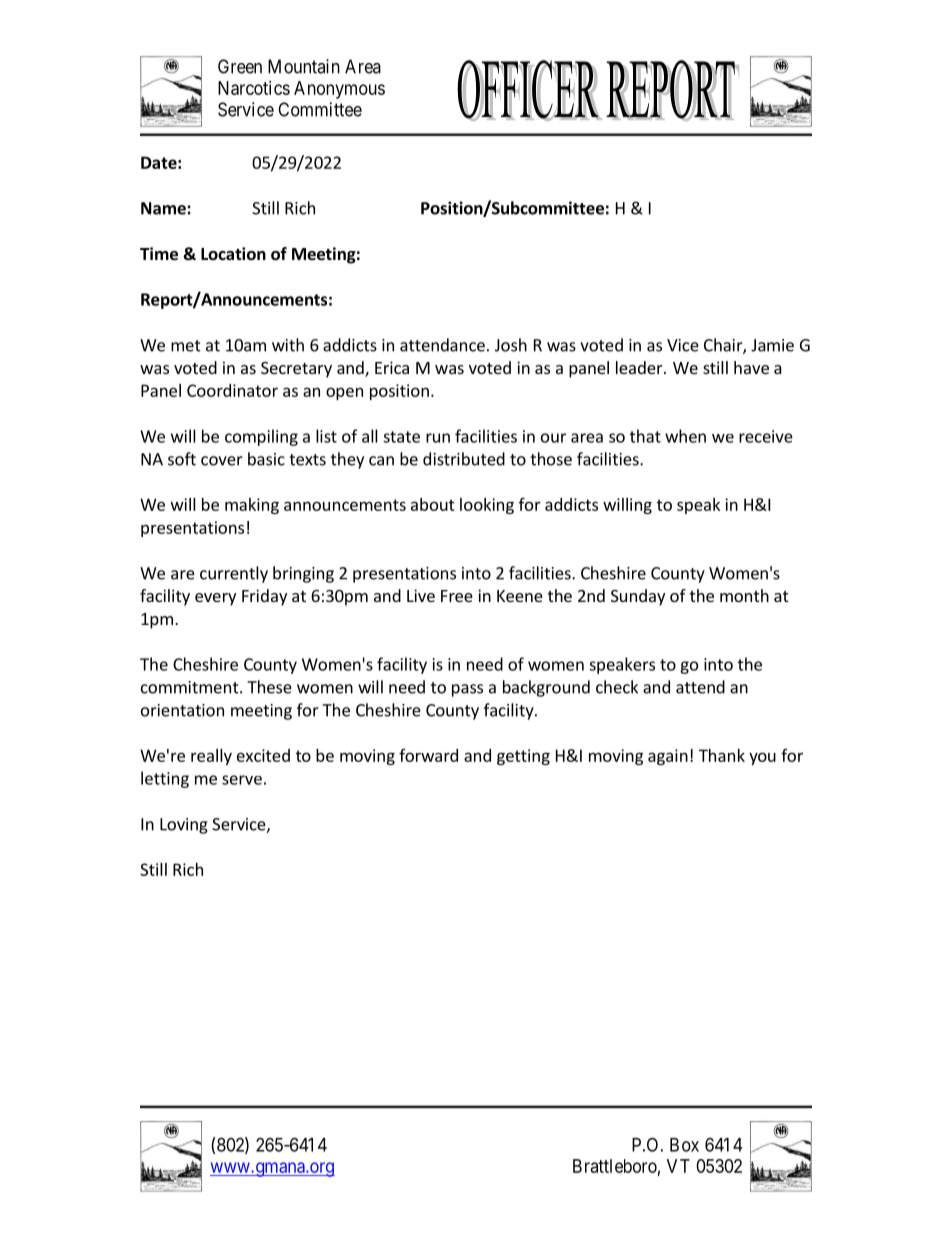 The width and height of the document is (952, 1233). What do you see at coordinates (261, 437) in the document?
I see `compiling` at bounding box center [261, 437].
